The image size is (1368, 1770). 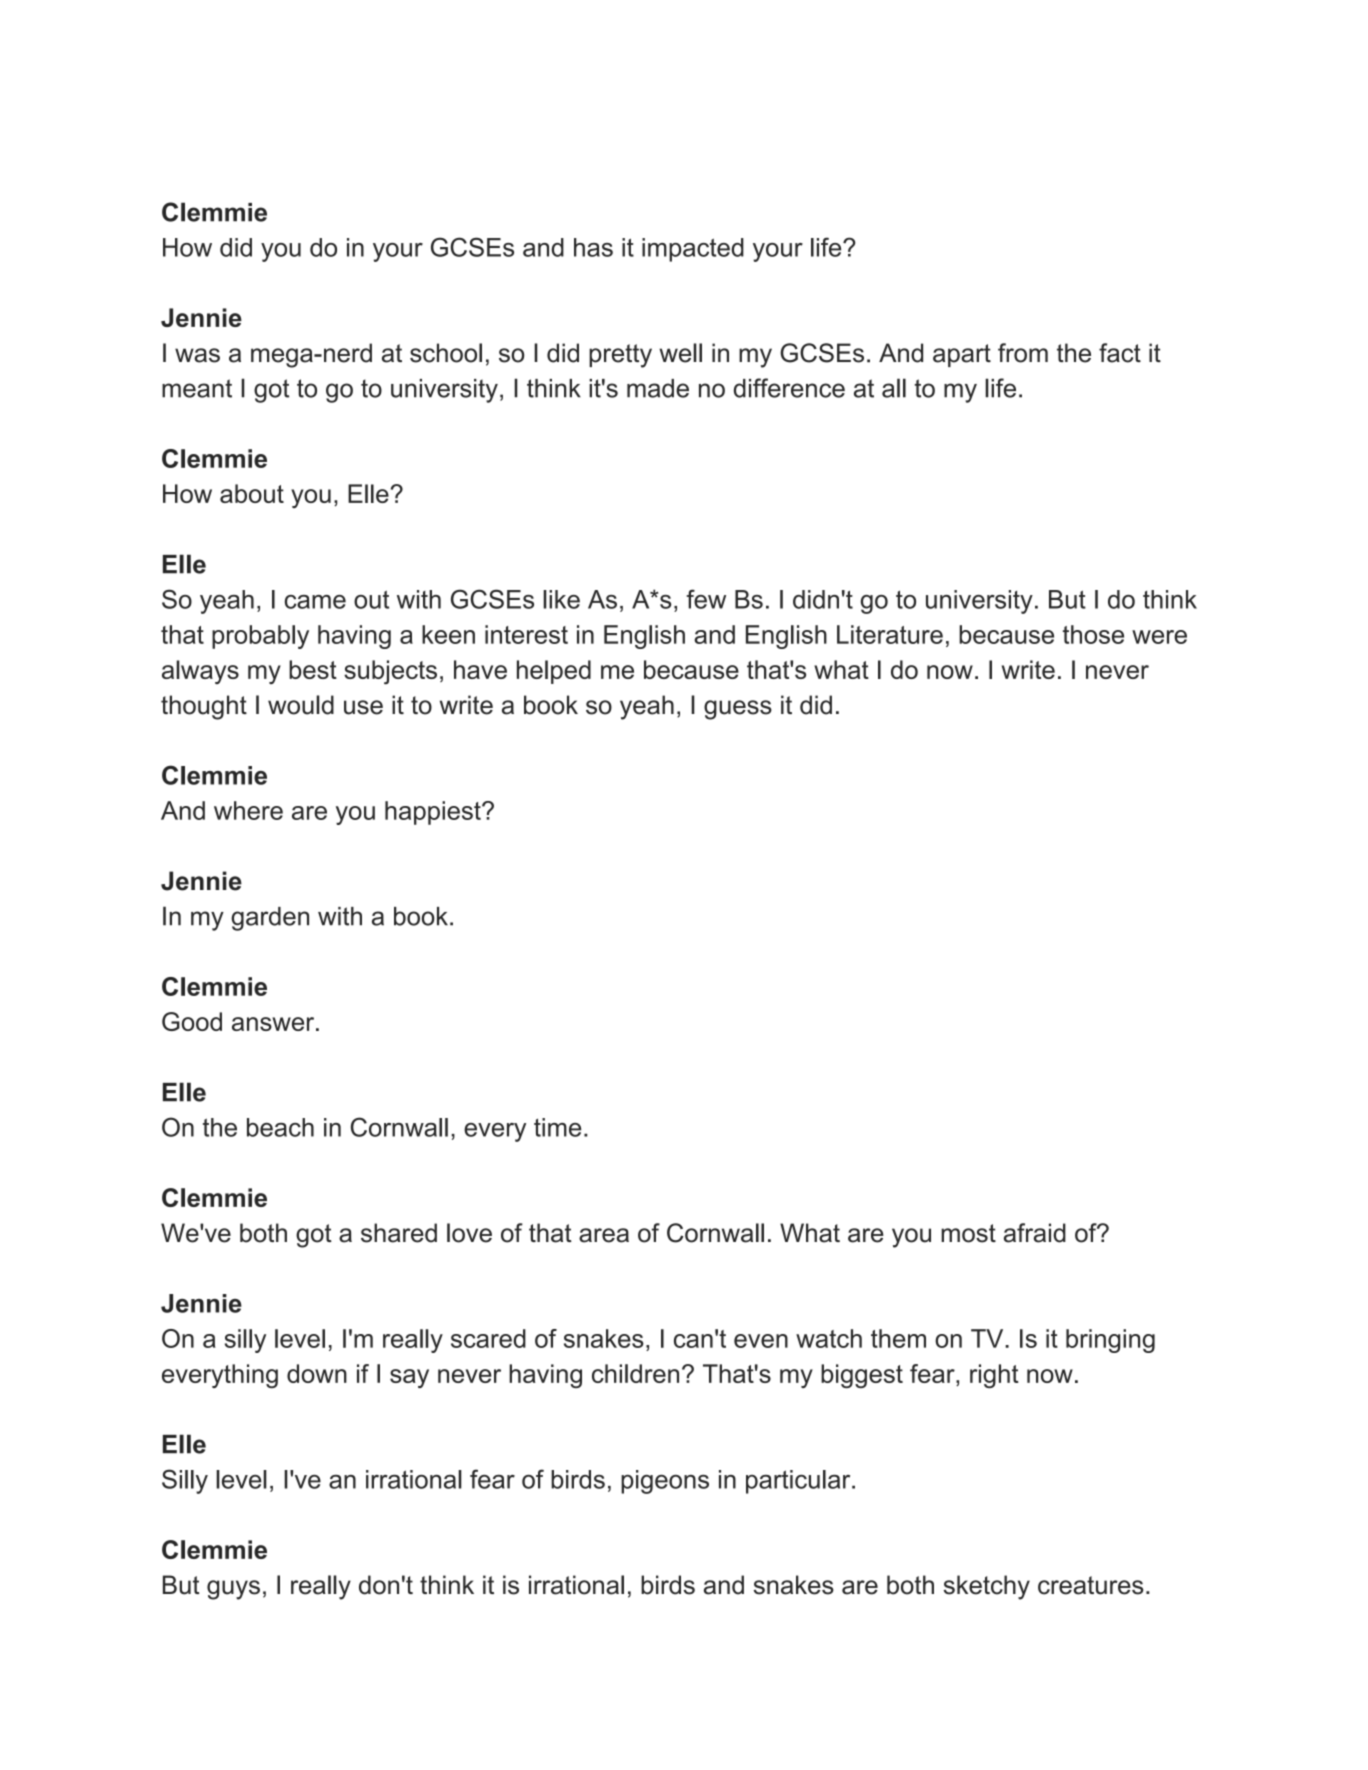 What do you see at coordinates (693, 250) in the page?
I see `impacted` at bounding box center [693, 250].
